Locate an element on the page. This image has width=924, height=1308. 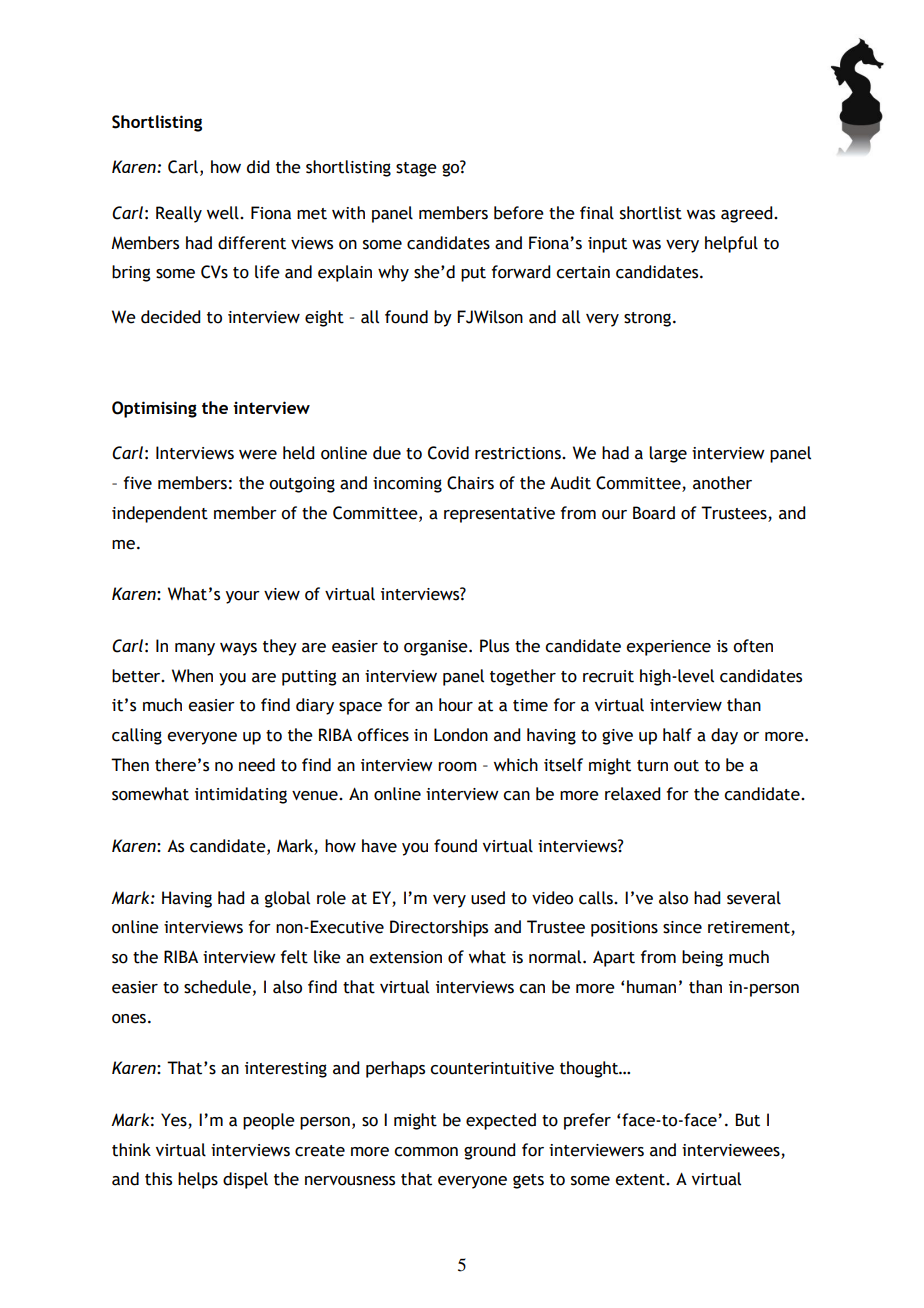
helps is located at coordinates (198, 1180).
